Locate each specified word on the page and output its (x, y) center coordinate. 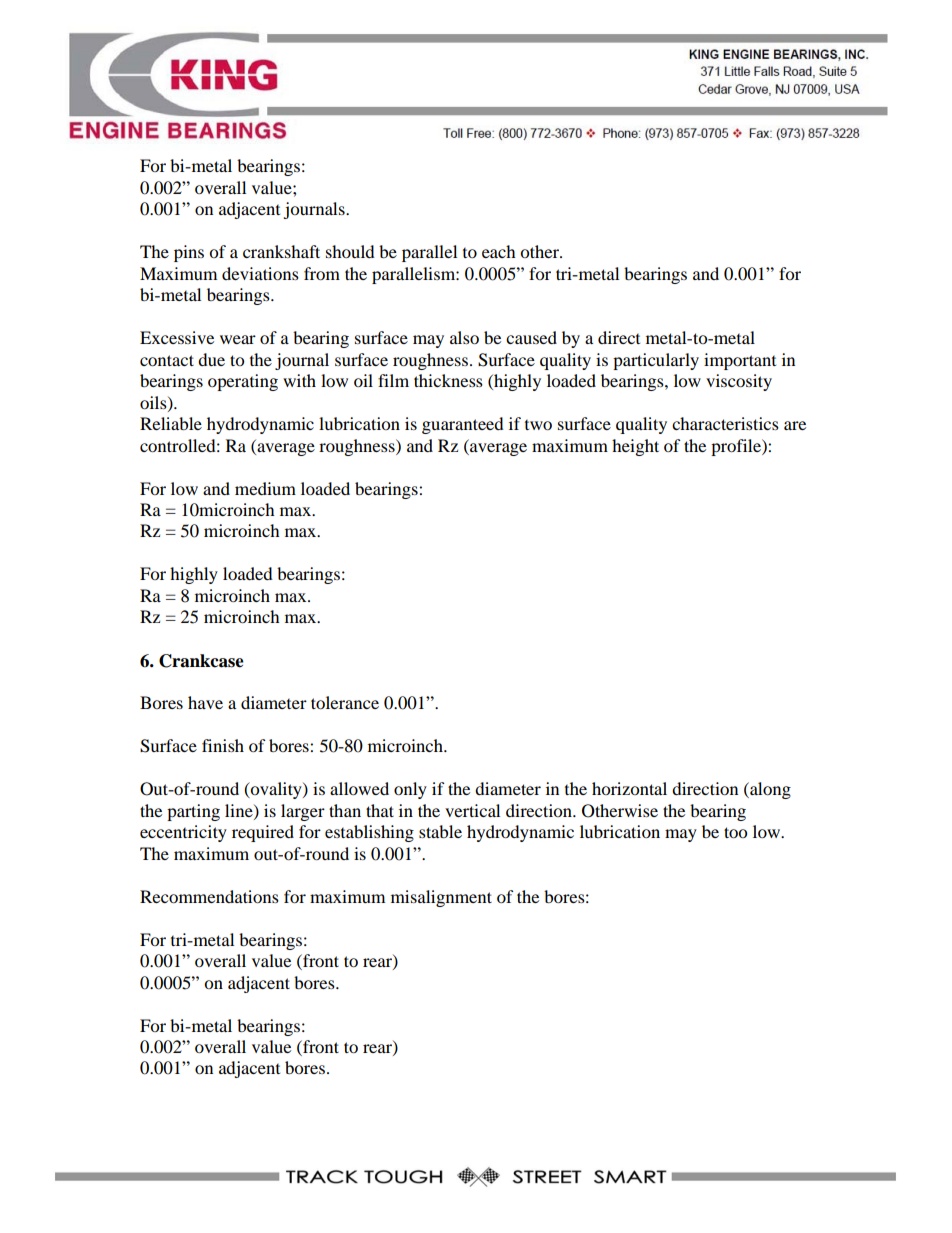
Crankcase (201, 661)
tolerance (345, 702)
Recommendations (209, 896)
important (740, 361)
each (499, 251)
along (769, 790)
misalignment (441, 898)
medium (265, 488)
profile (737, 447)
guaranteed (463, 425)
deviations (260, 273)
